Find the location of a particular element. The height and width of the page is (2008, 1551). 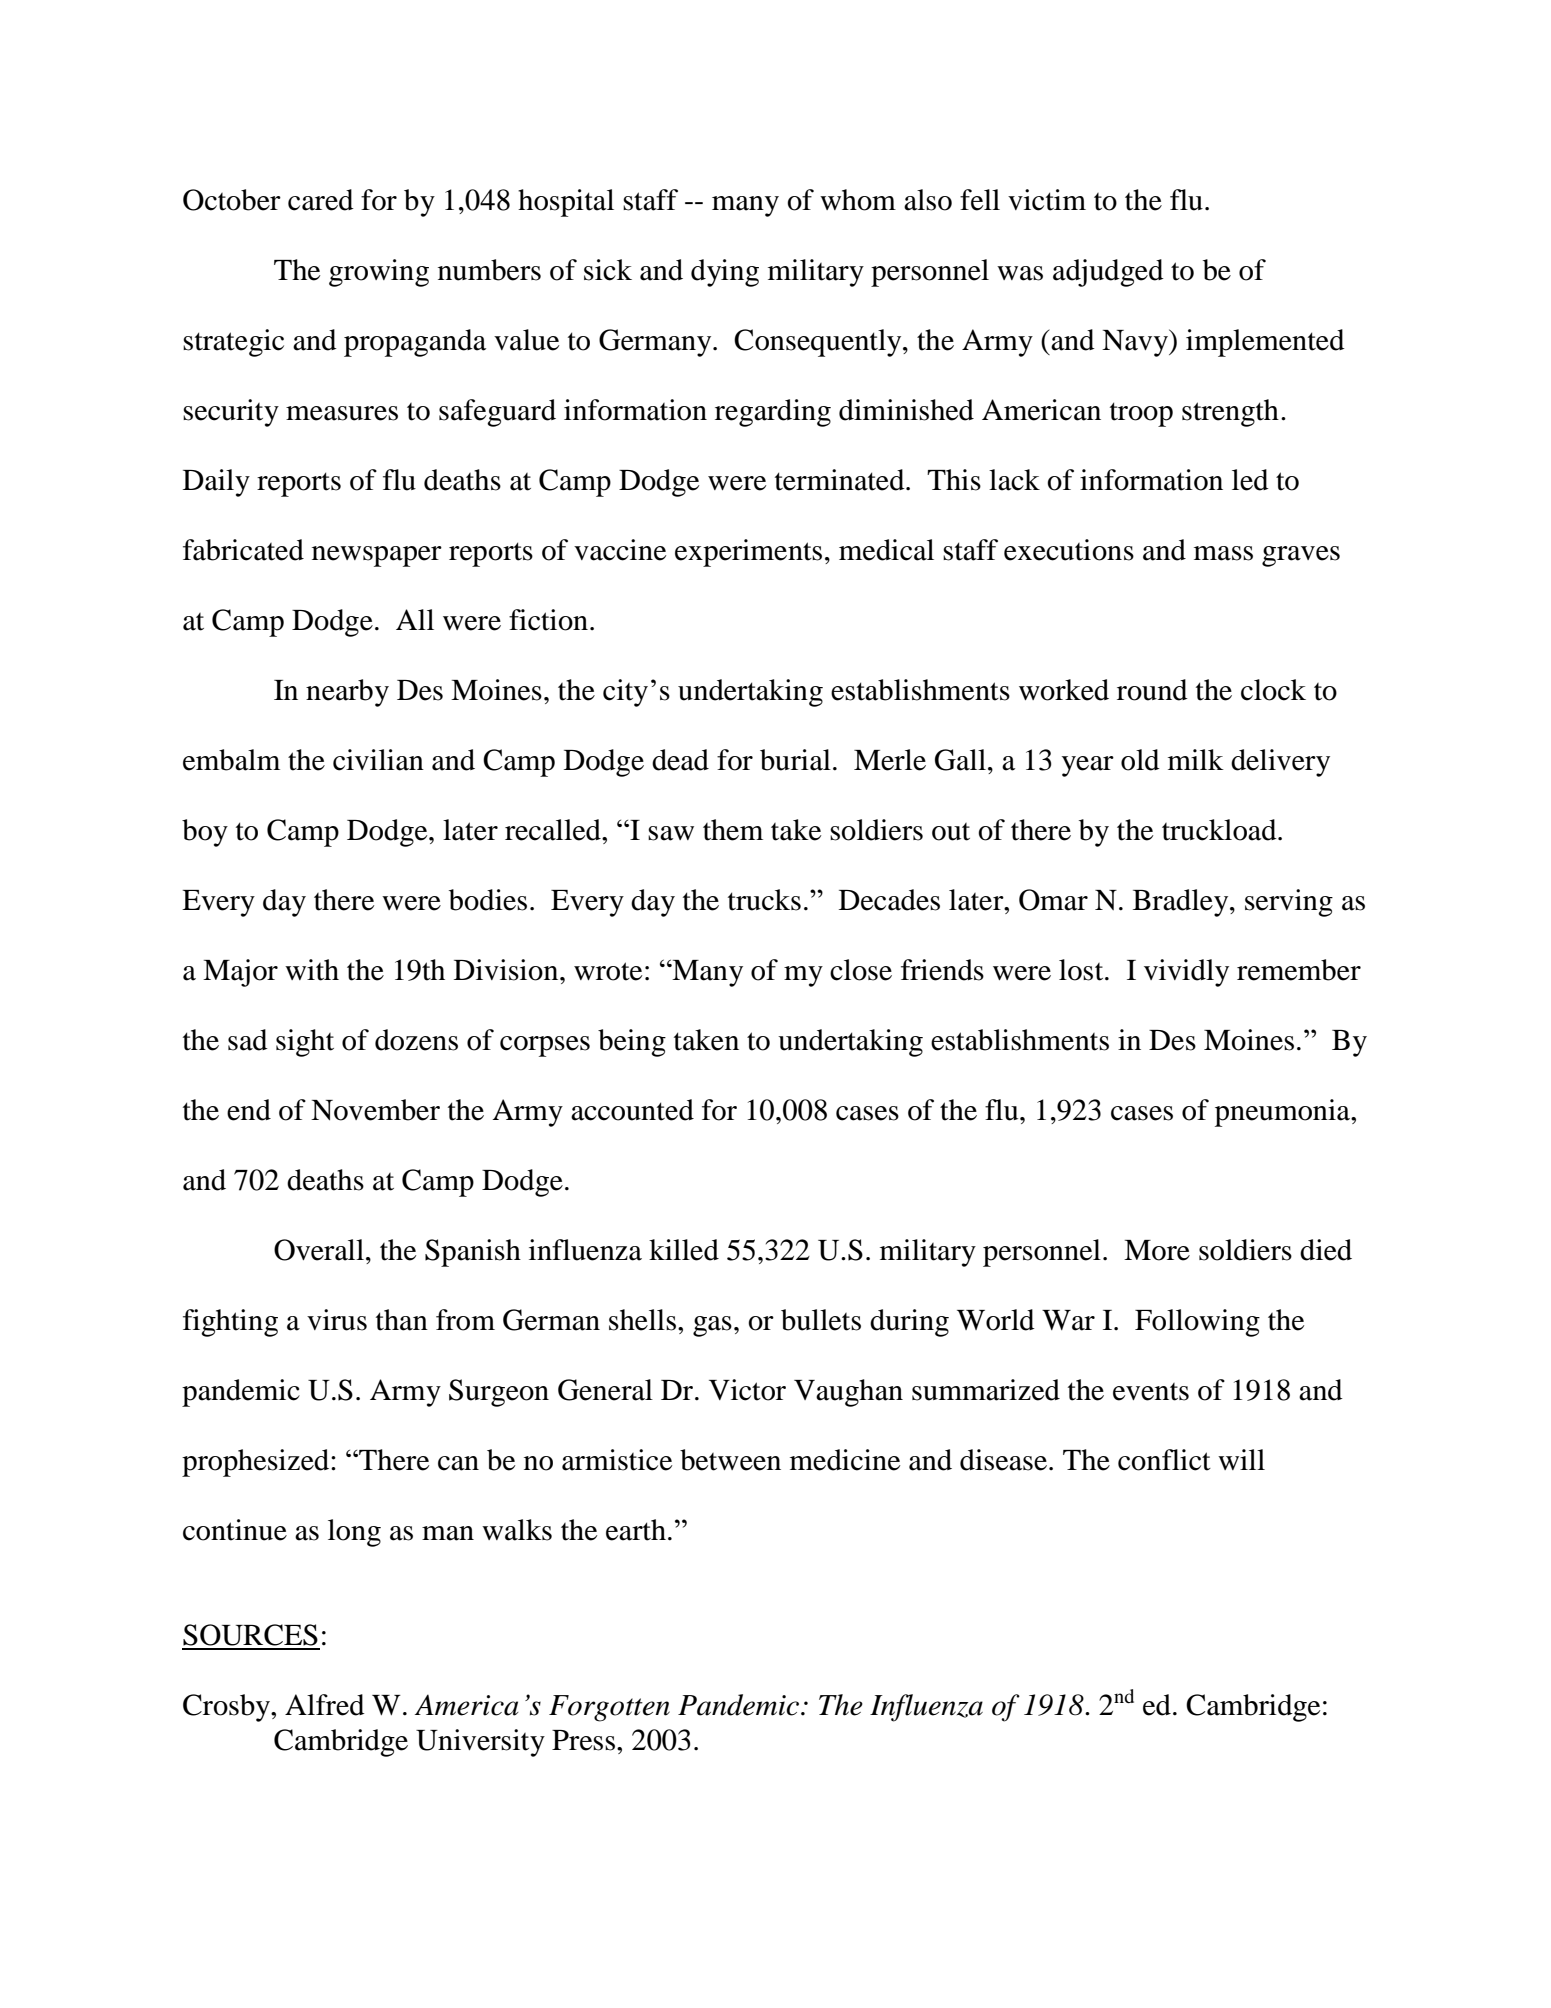

gas is located at coordinates (712, 1326).
